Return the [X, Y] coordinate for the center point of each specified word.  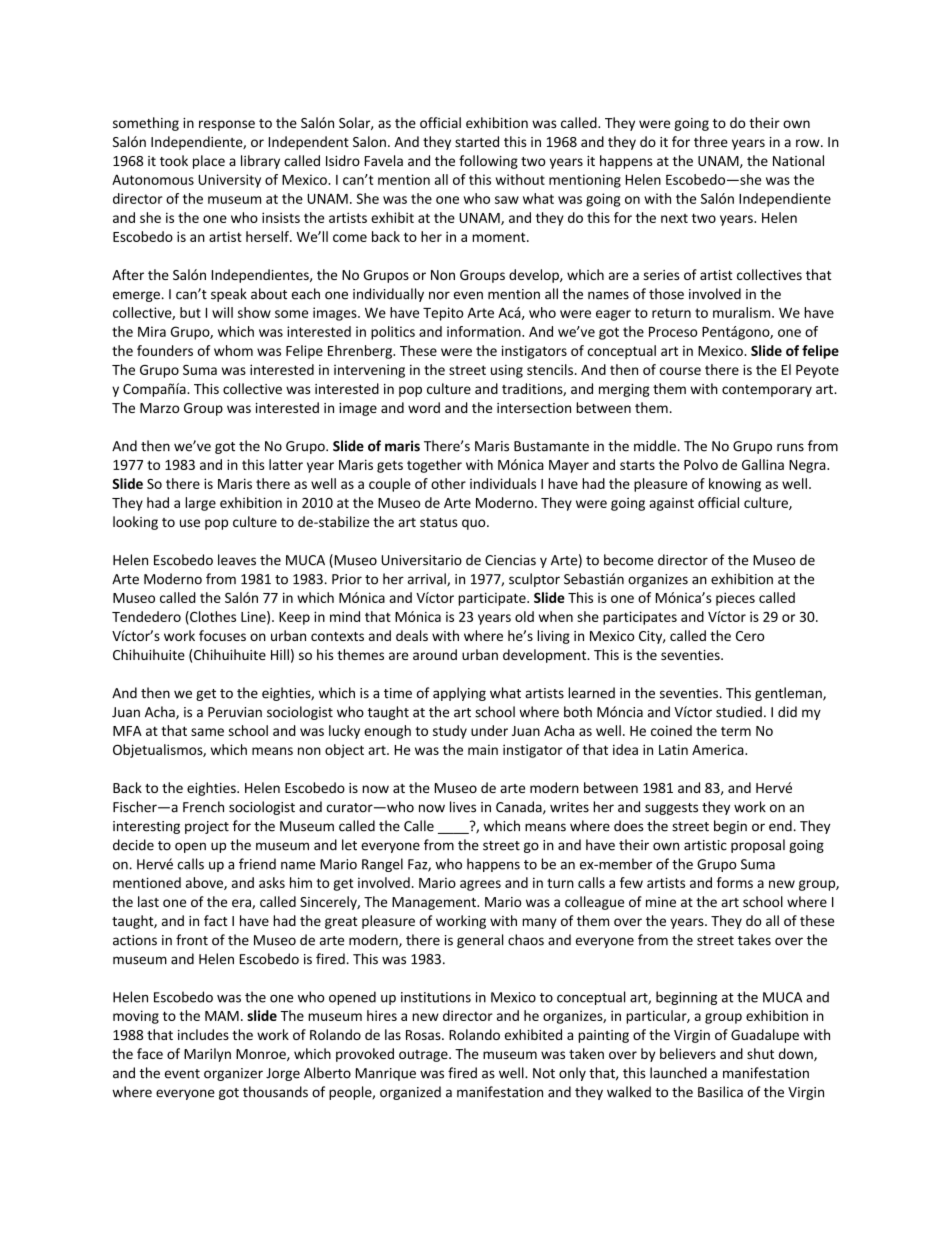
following [488, 162]
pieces [735, 599]
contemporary [767, 391]
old [524, 616]
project [207, 827]
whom [233, 350]
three [711, 141]
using [507, 371]
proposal [758, 846]
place [209, 162]
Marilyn [207, 1055]
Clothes [212, 617]
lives [463, 807]
